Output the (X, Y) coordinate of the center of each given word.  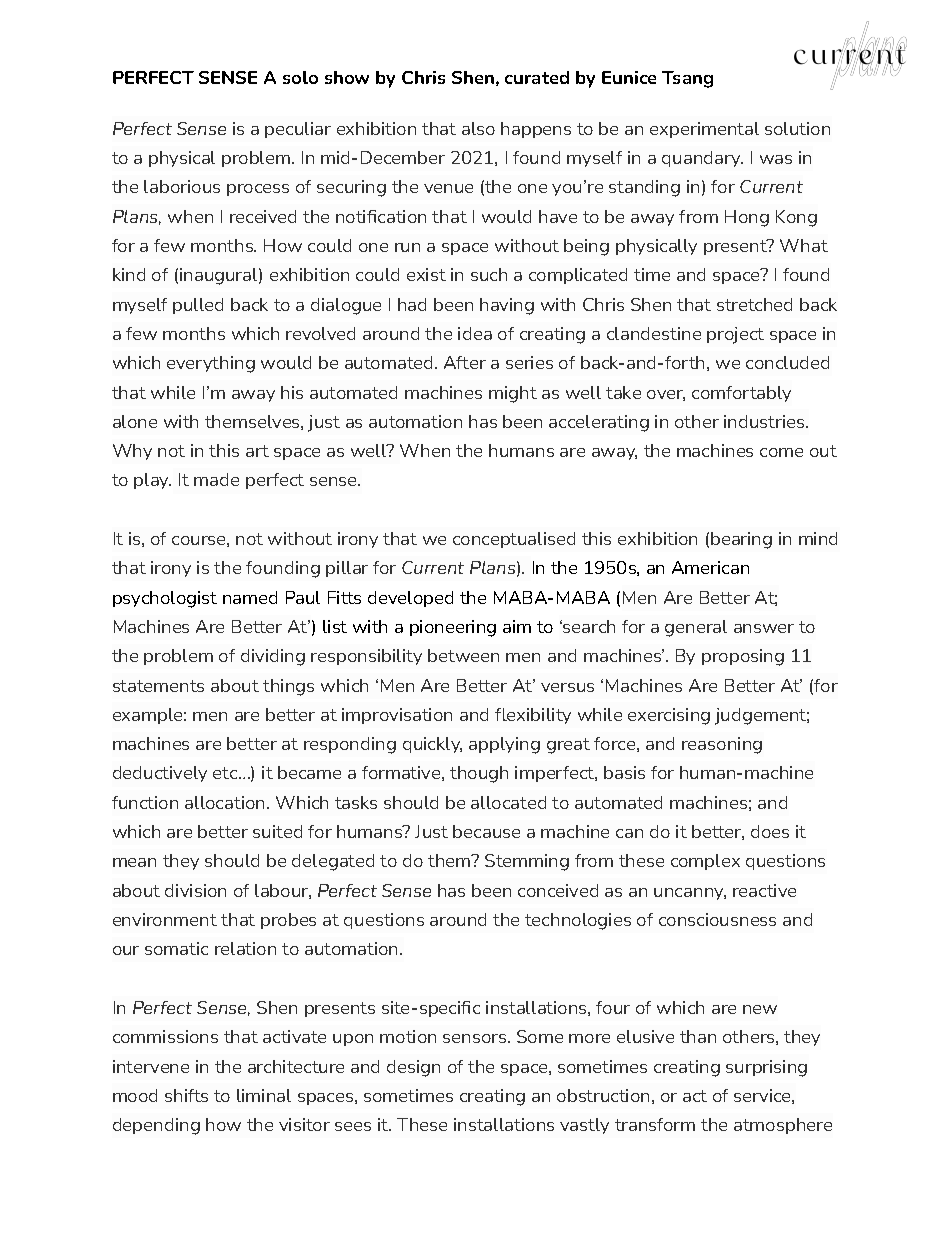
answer (764, 628)
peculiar (298, 130)
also (478, 128)
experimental (704, 130)
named (250, 597)
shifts (186, 1095)
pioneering (453, 628)
